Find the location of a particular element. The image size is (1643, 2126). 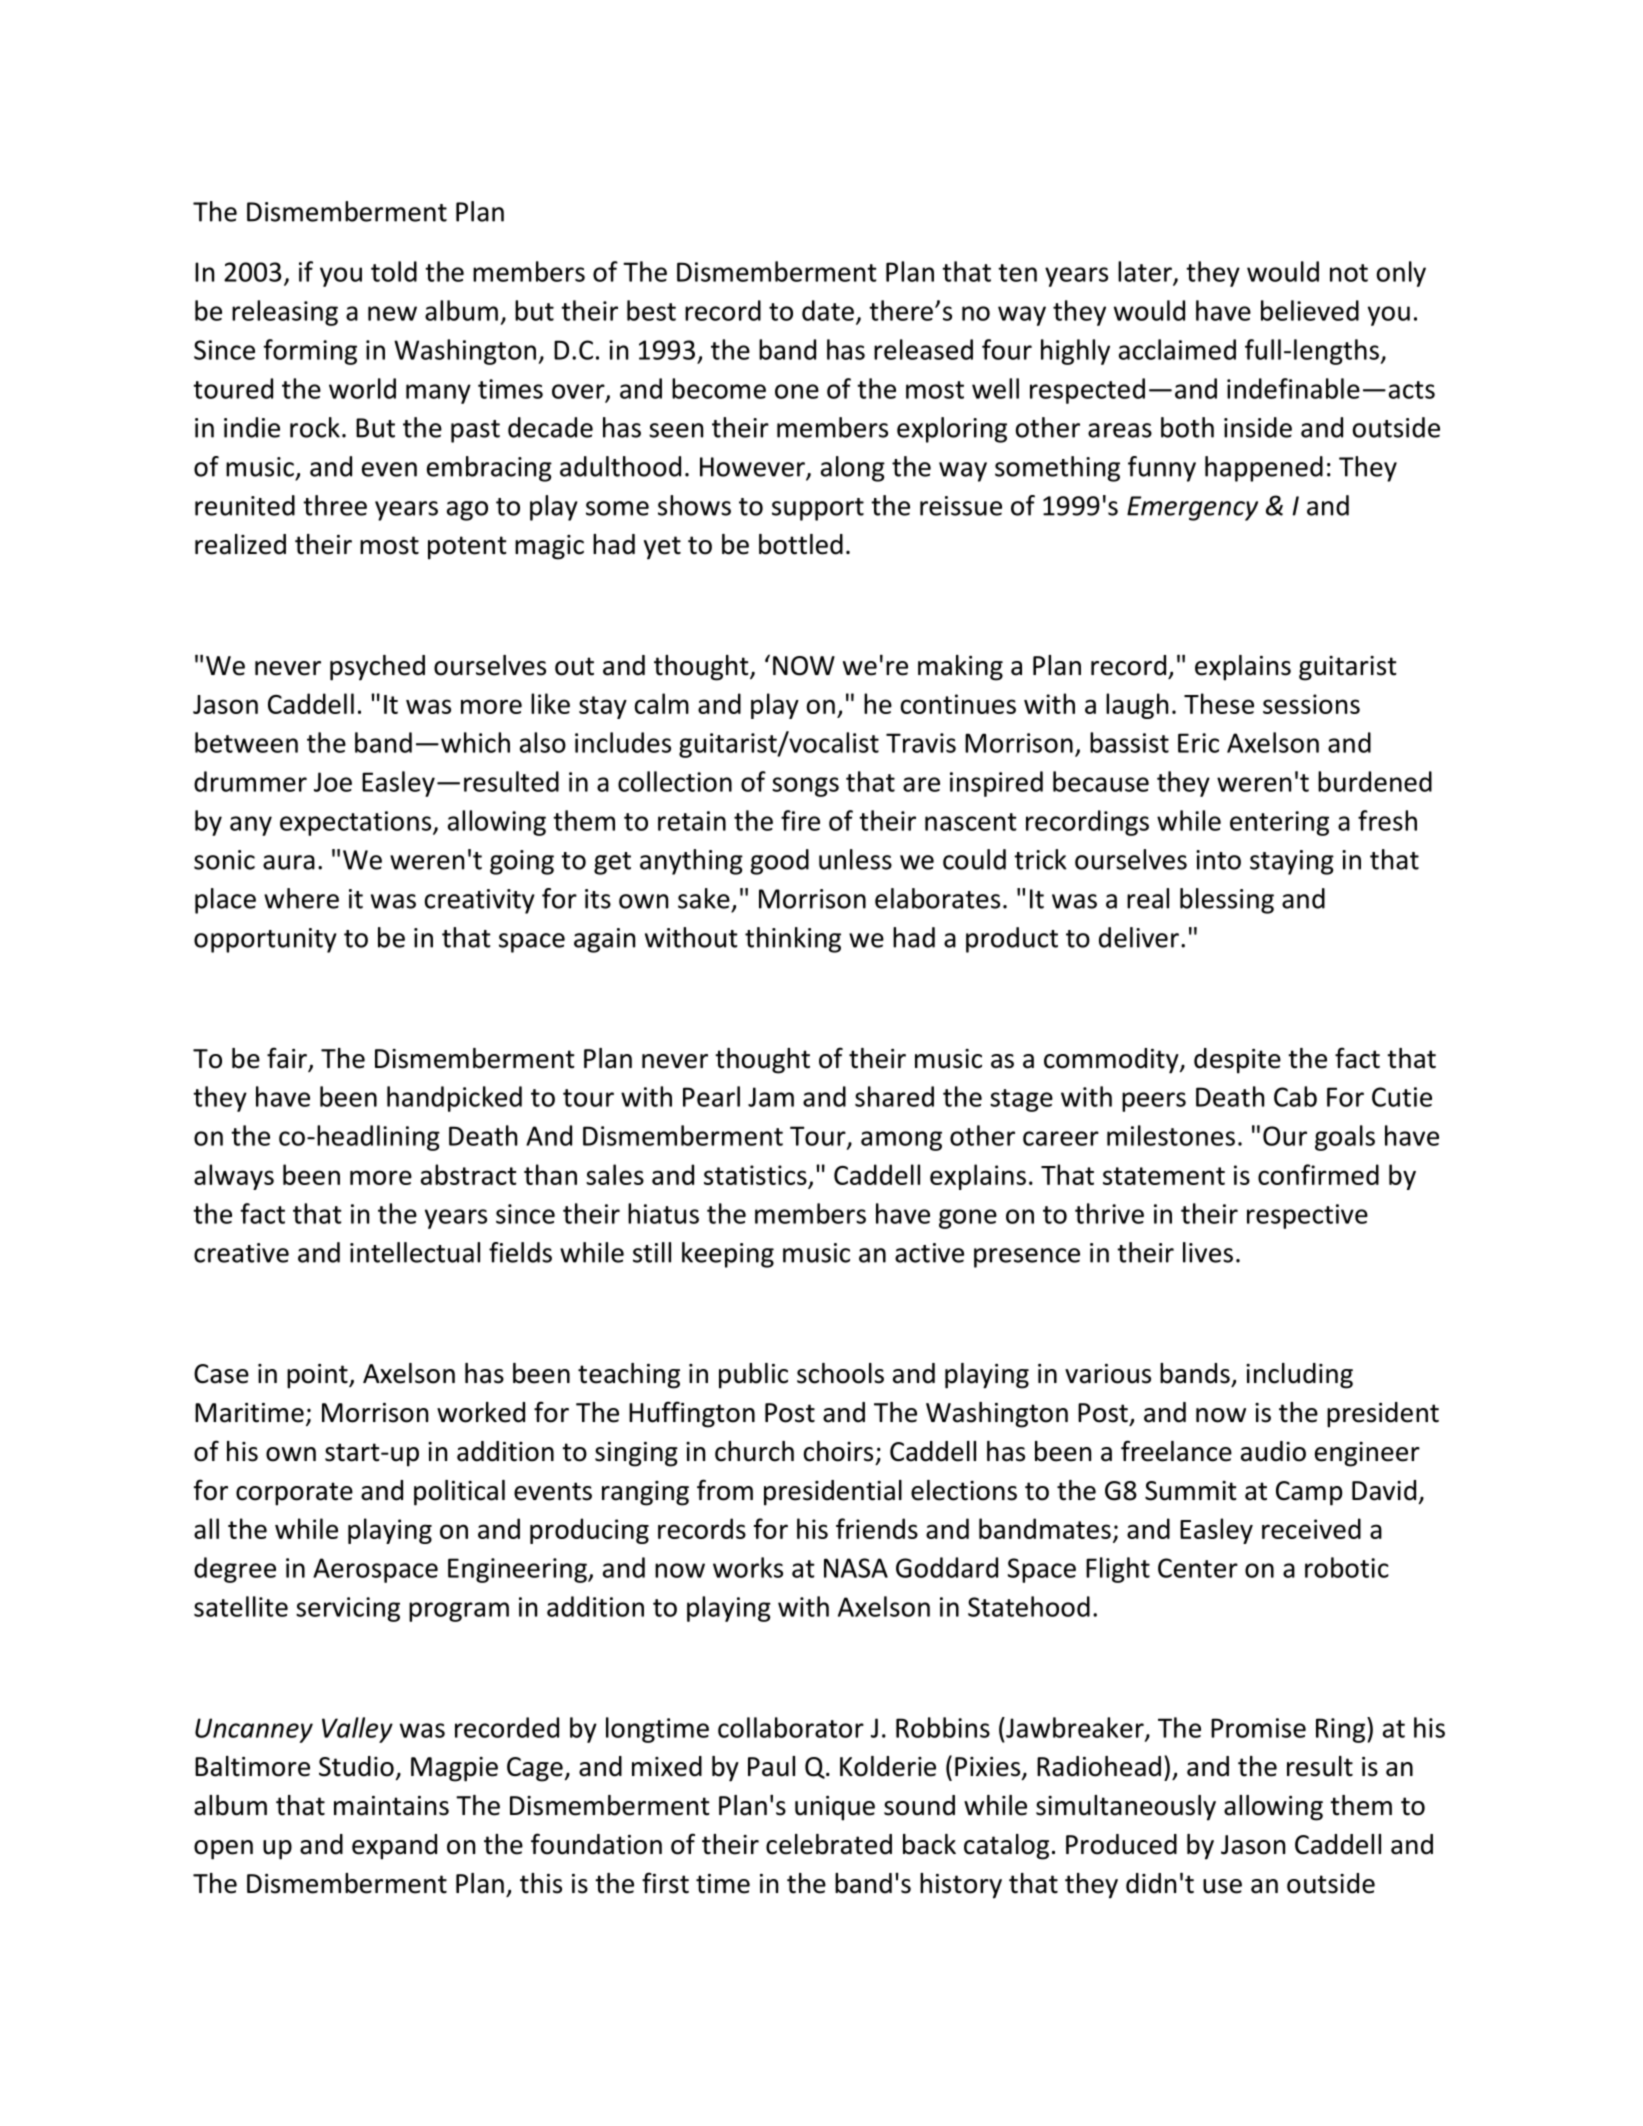

believed is located at coordinates (1310, 310).
